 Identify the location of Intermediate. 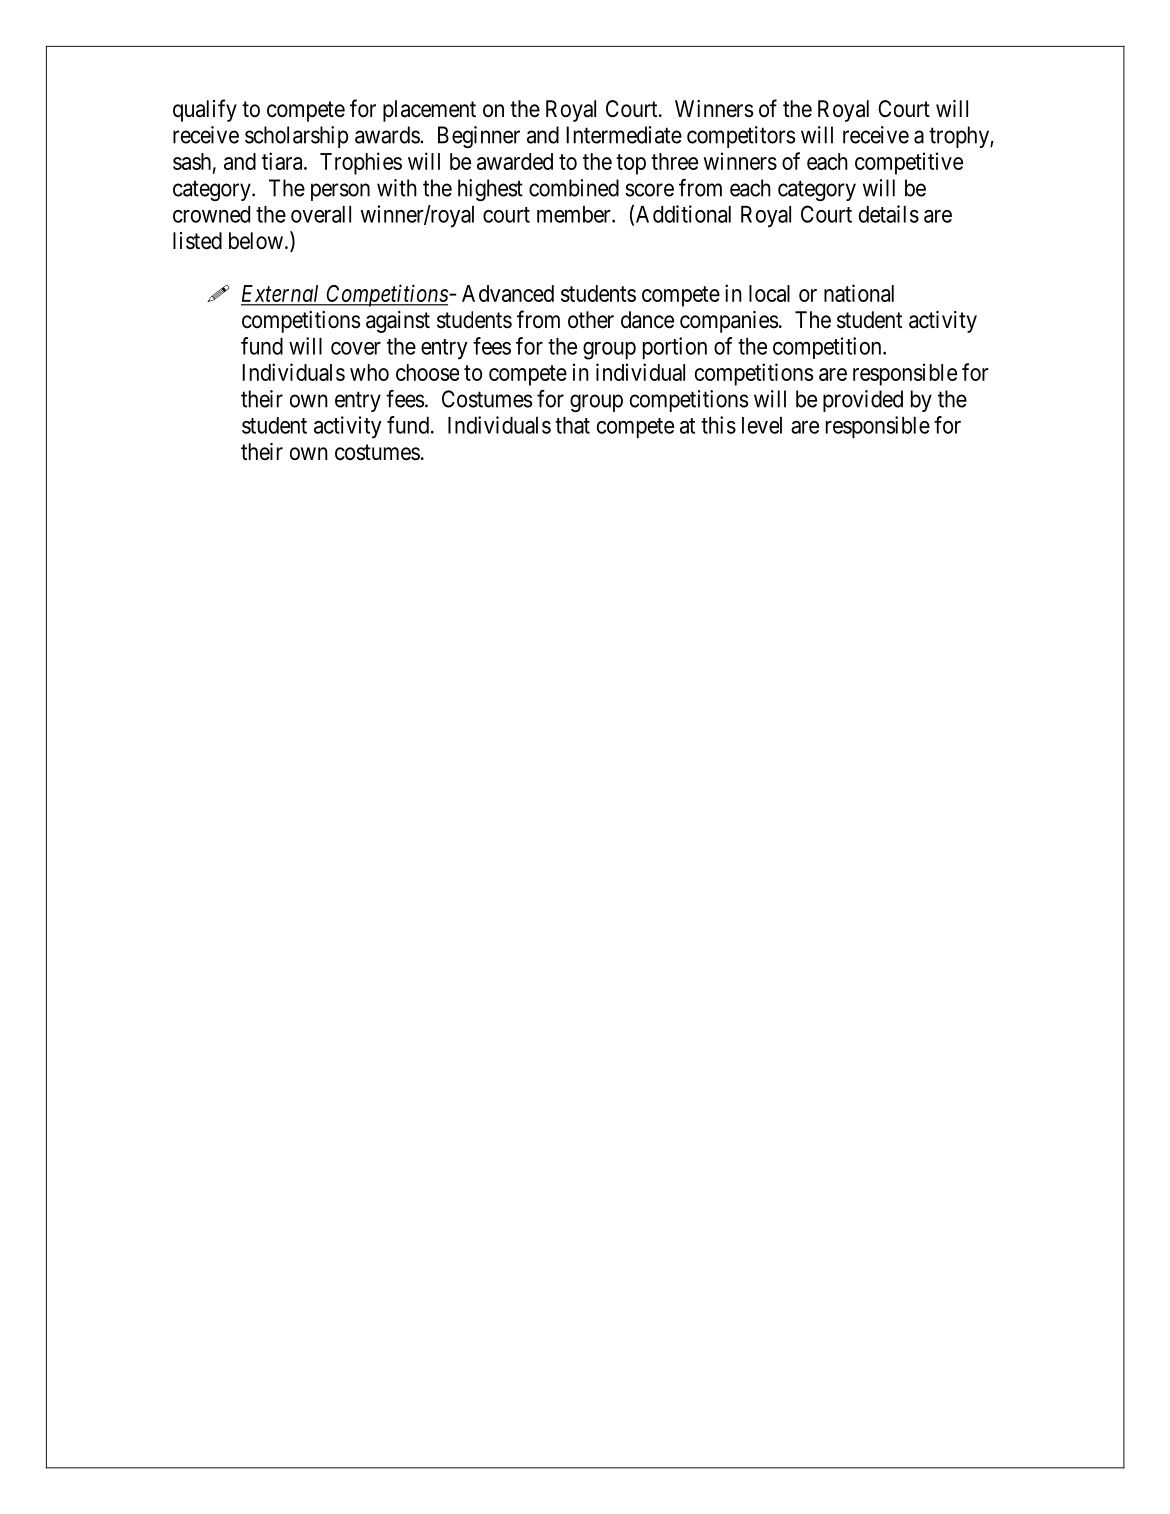
(624, 135).
